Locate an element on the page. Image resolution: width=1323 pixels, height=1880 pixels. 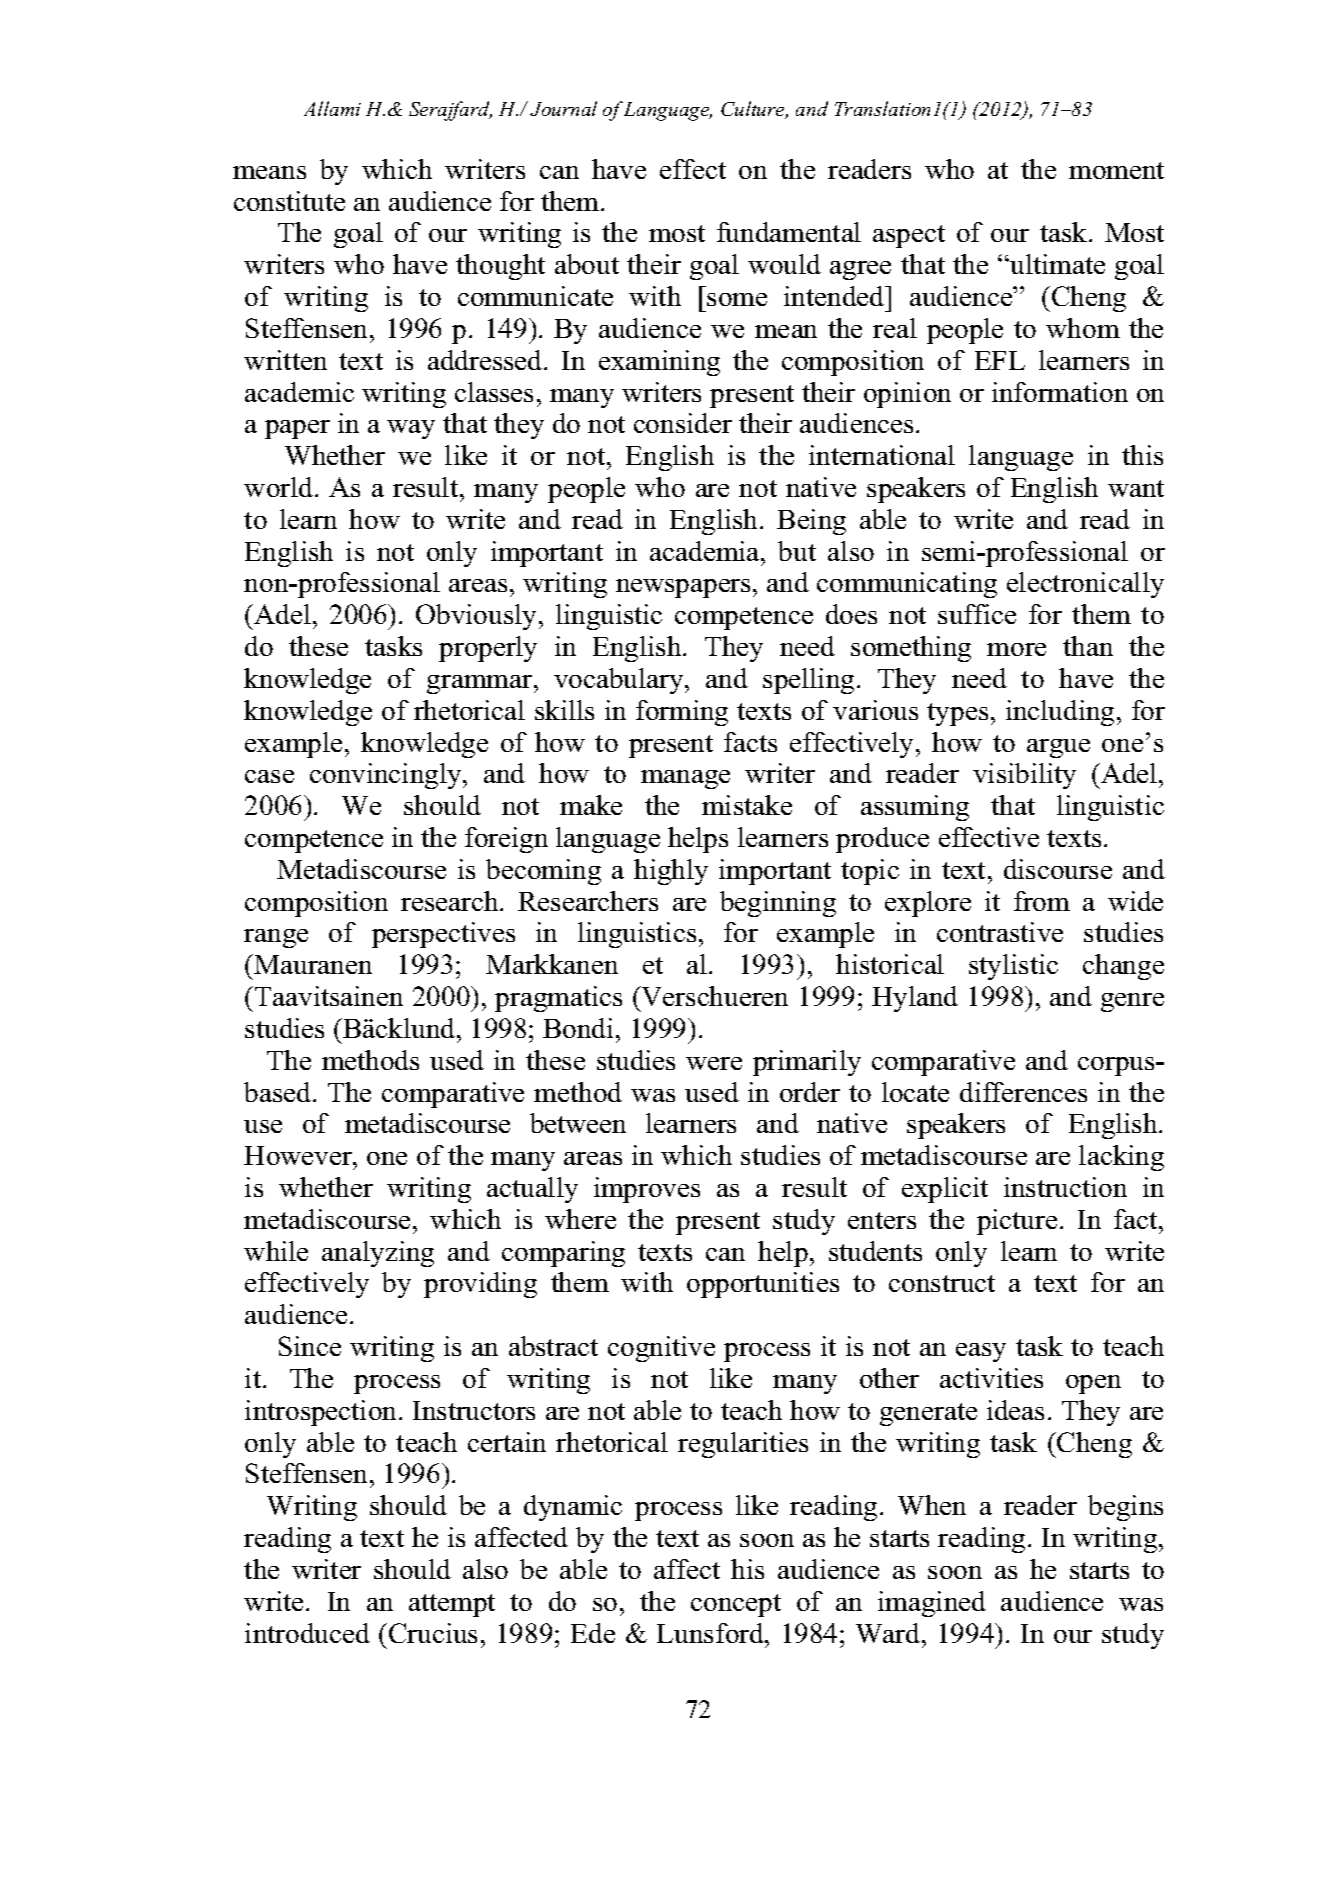
However is located at coordinates (299, 1155).
